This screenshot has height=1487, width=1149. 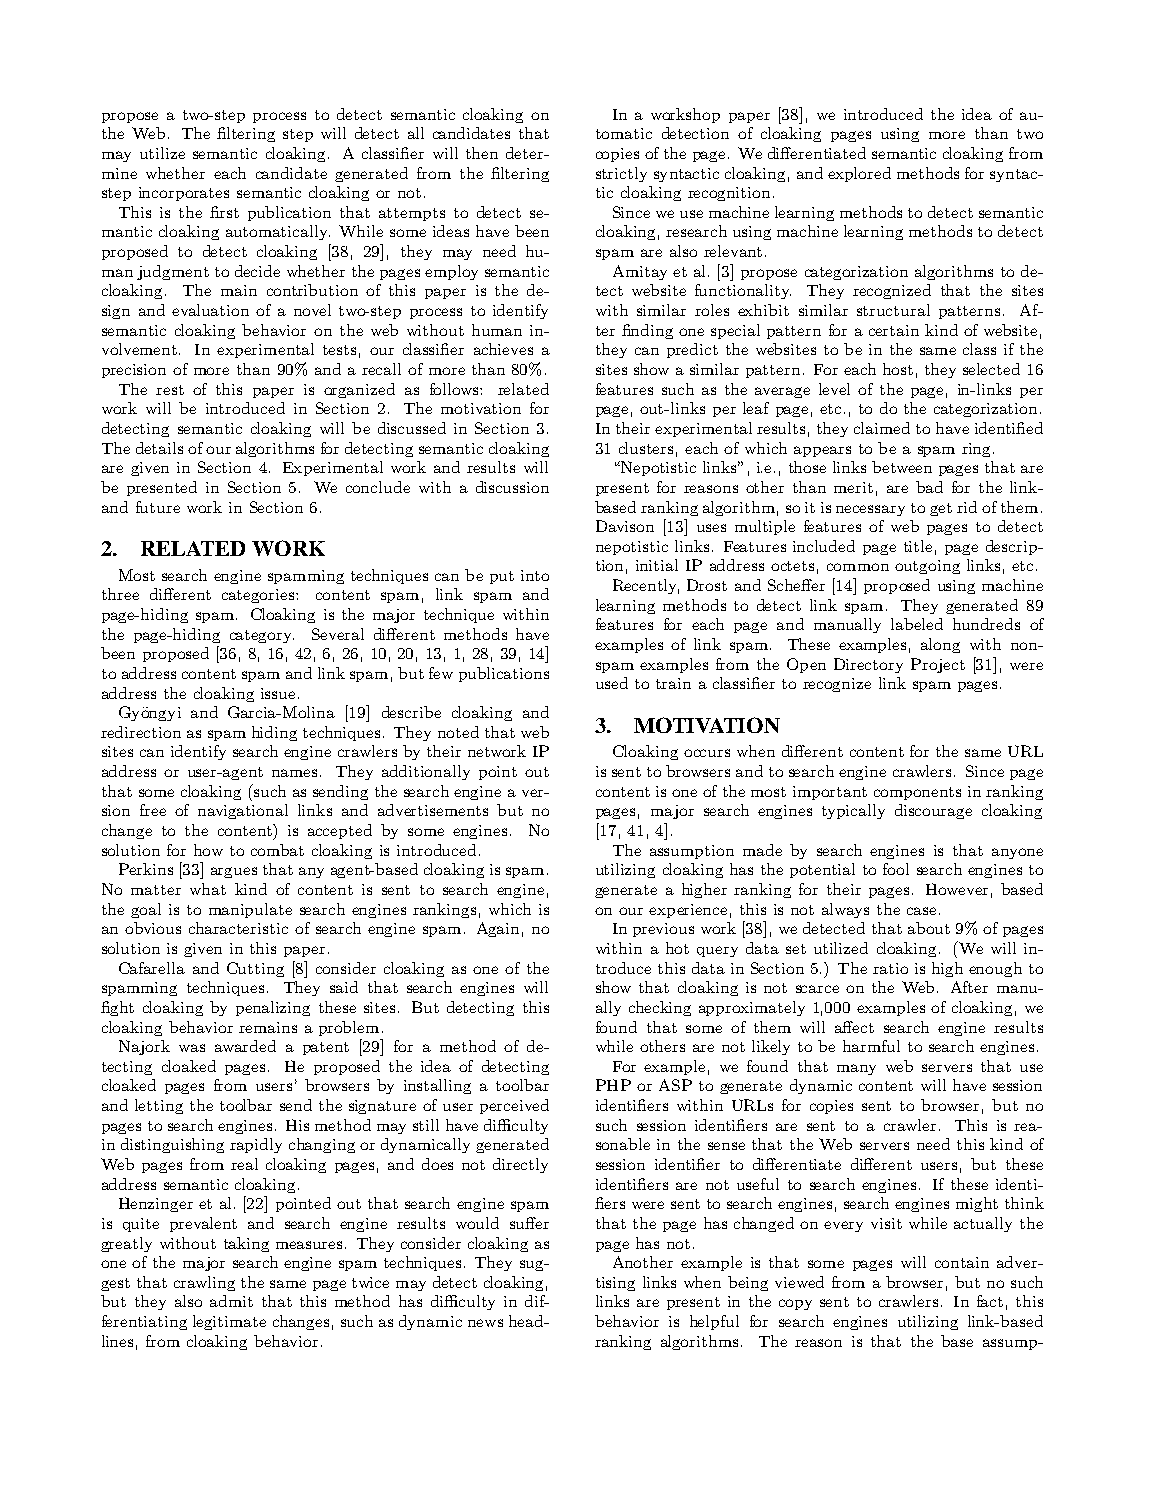 What do you see at coordinates (224, 212) in the screenshot?
I see `first` at bounding box center [224, 212].
